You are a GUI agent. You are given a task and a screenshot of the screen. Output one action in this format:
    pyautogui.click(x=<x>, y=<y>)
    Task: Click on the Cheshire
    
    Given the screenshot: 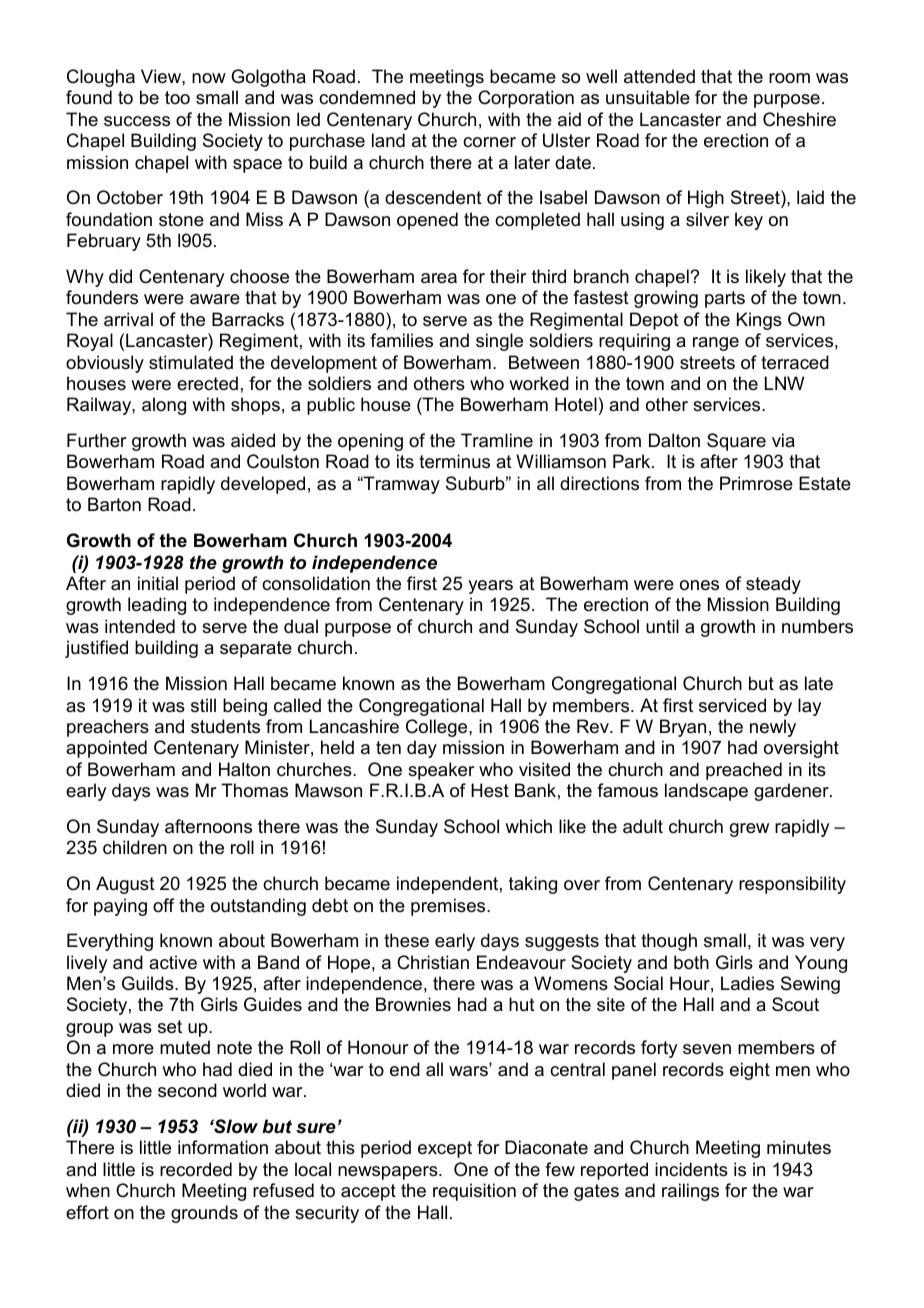 What is the action you would take?
    pyautogui.click(x=799, y=119)
